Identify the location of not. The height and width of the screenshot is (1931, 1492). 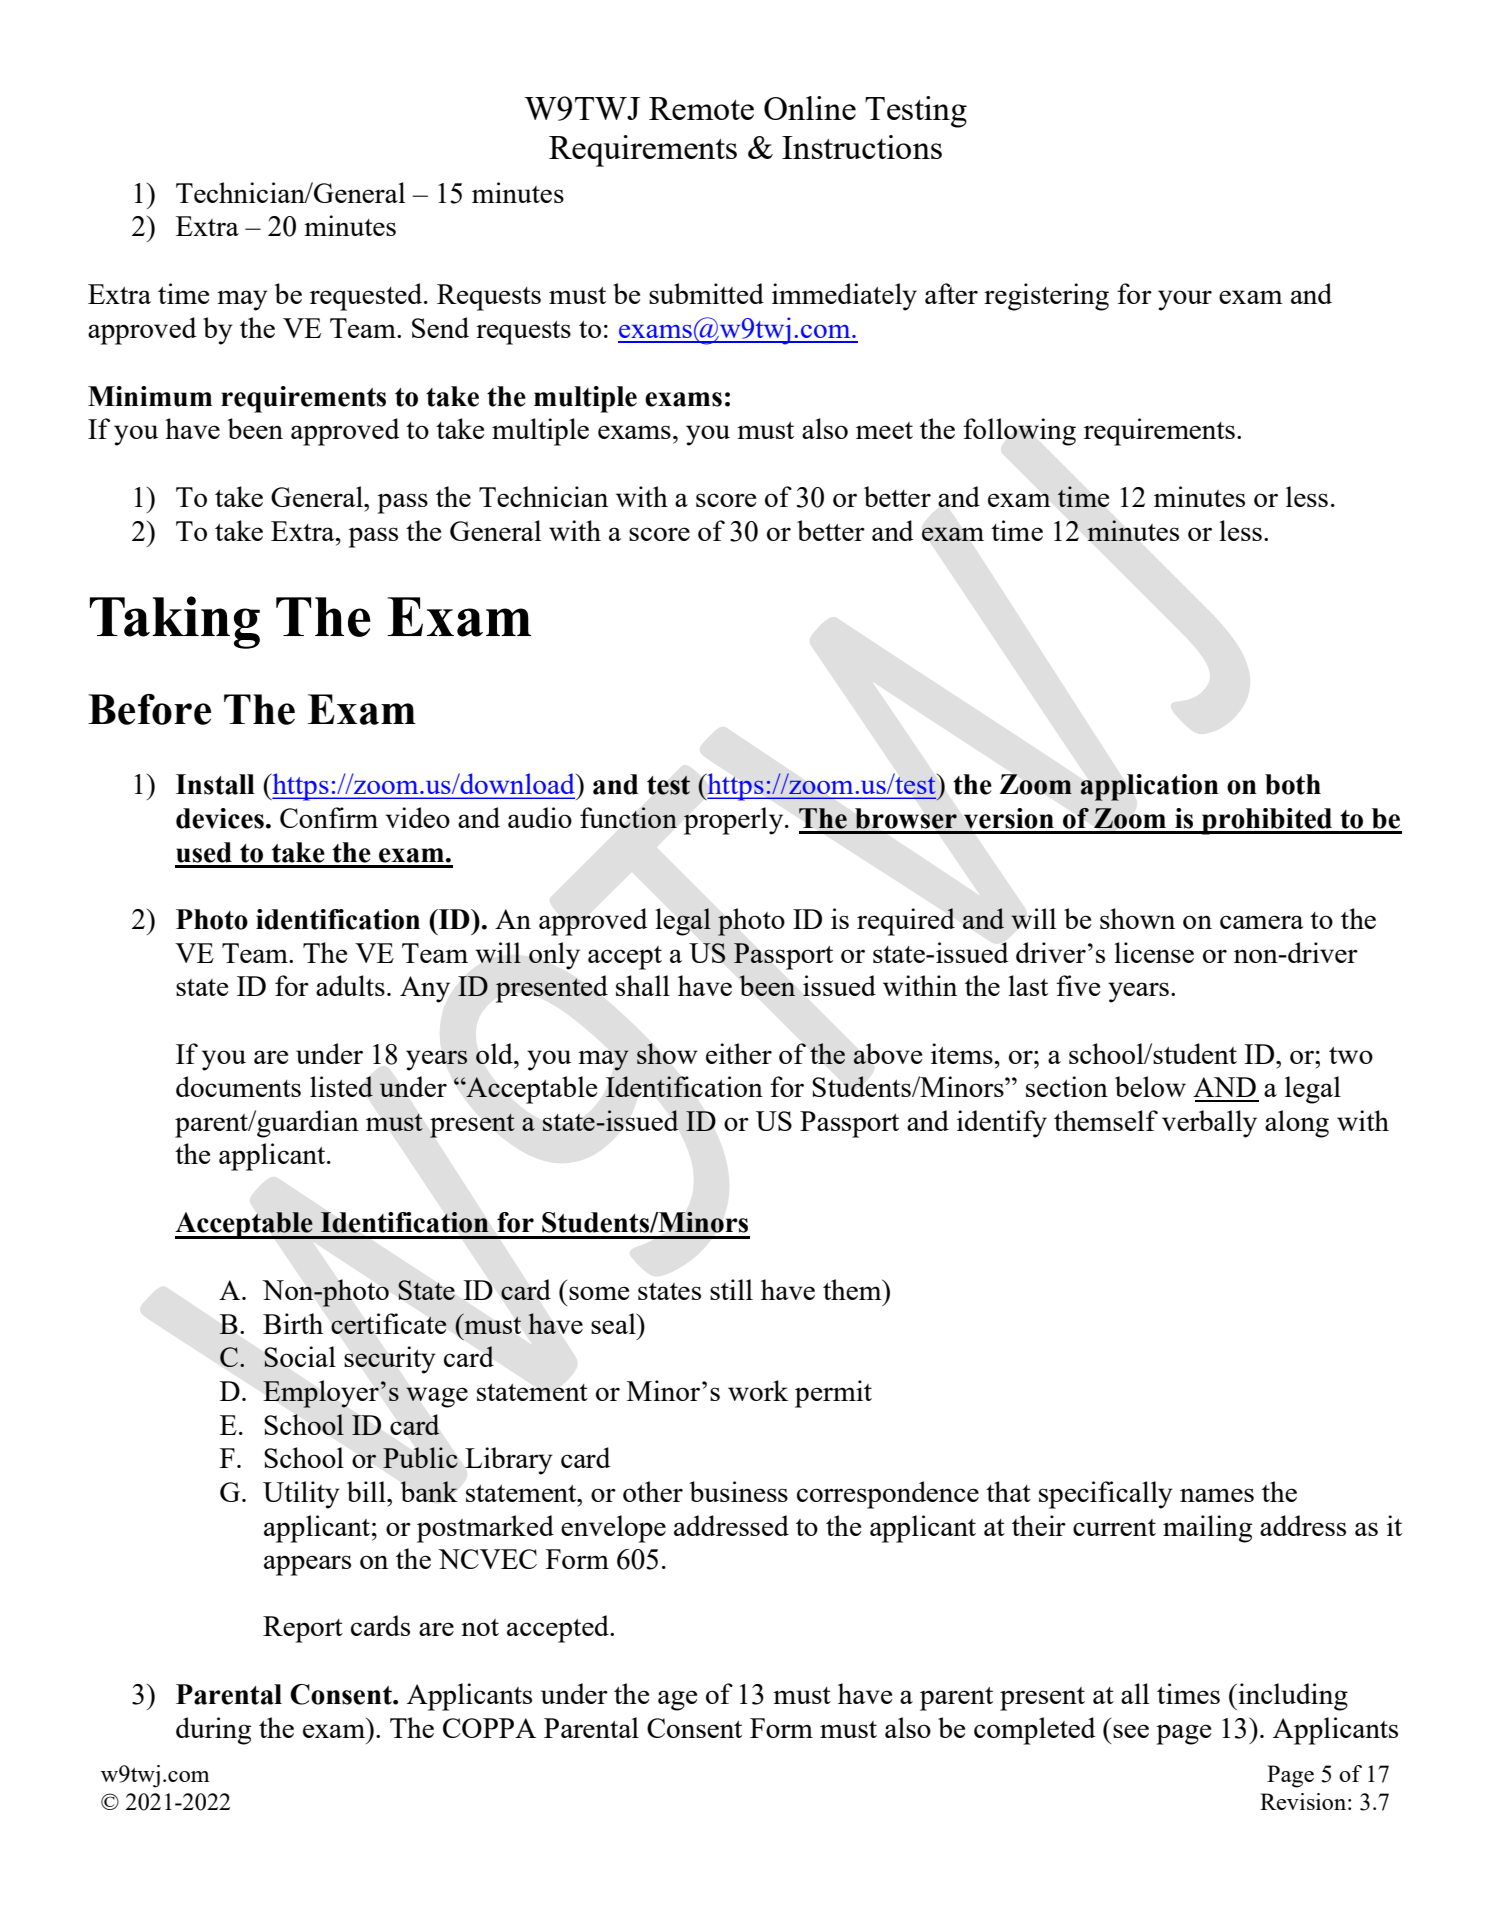
(480, 1627).
